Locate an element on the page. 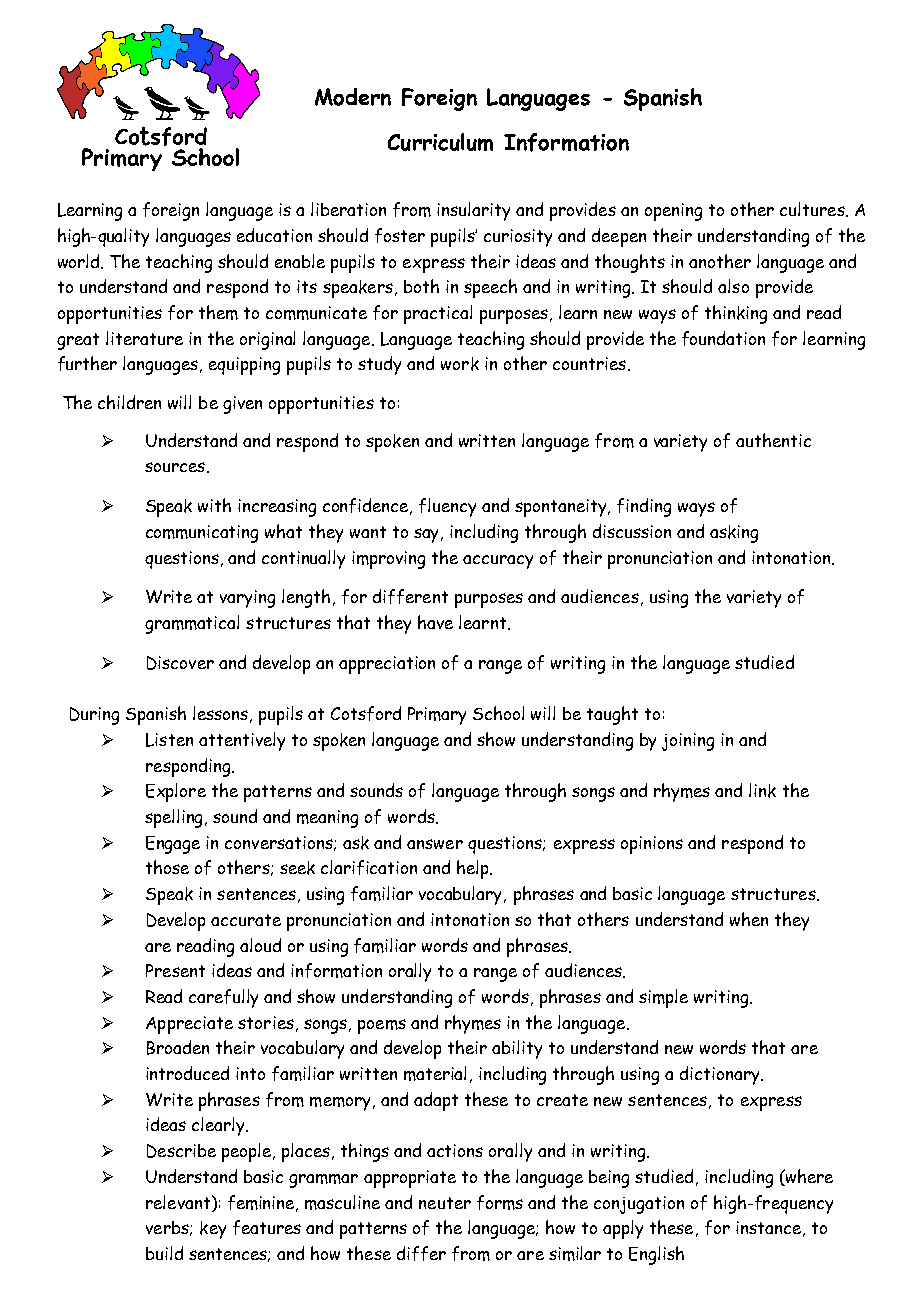 This image has width=924, height=1308. education is located at coordinates (274, 235).
